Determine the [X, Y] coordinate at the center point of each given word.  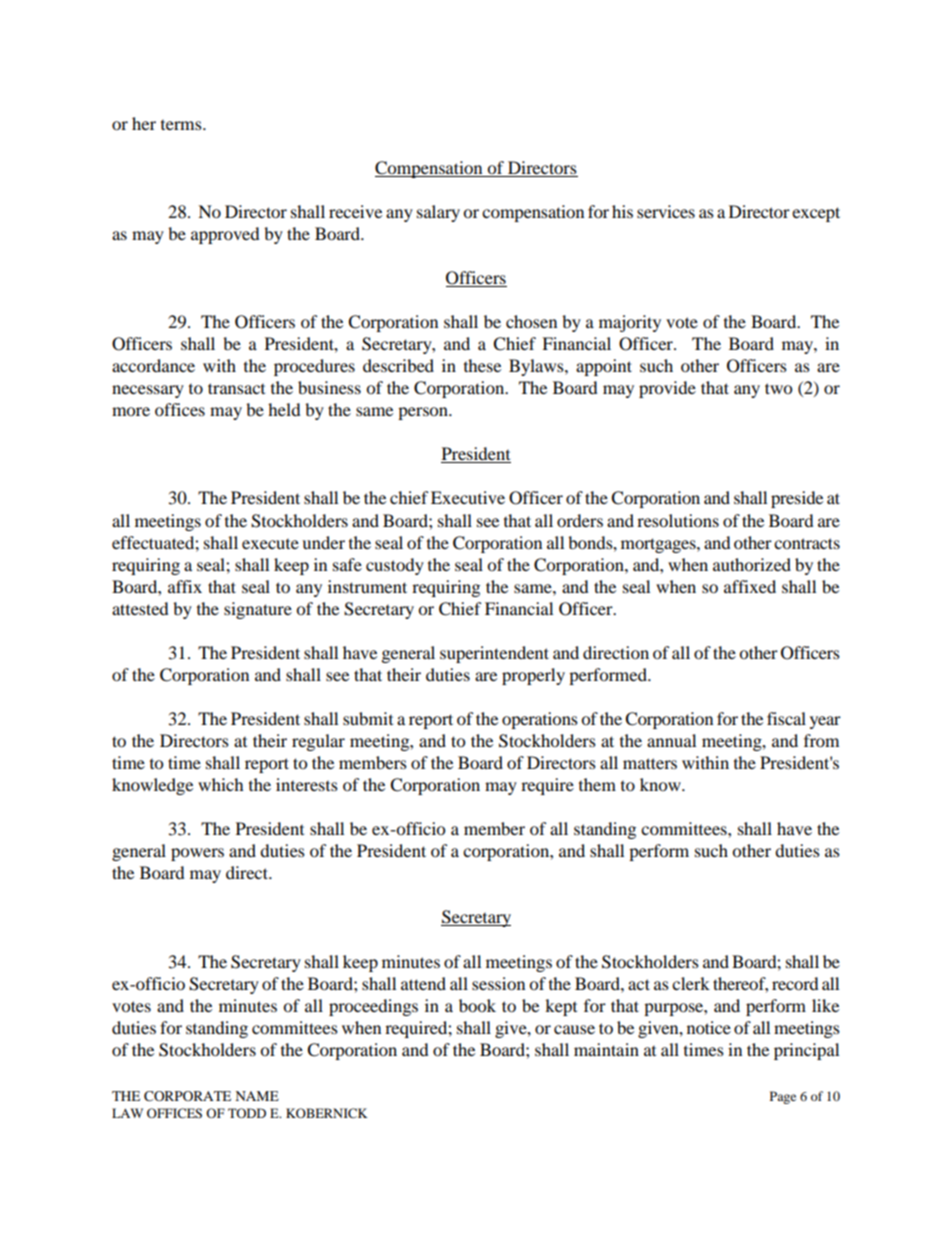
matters [650, 763]
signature [258, 610]
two [778, 388]
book [477, 1005]
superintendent [494, 654]
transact [236, 388]
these [482, 365]
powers [197, 854]
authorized [752, 564]
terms [182, 125]
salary [438, 213]
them [597, 784]
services [666, 211]
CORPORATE [187, 1096]
